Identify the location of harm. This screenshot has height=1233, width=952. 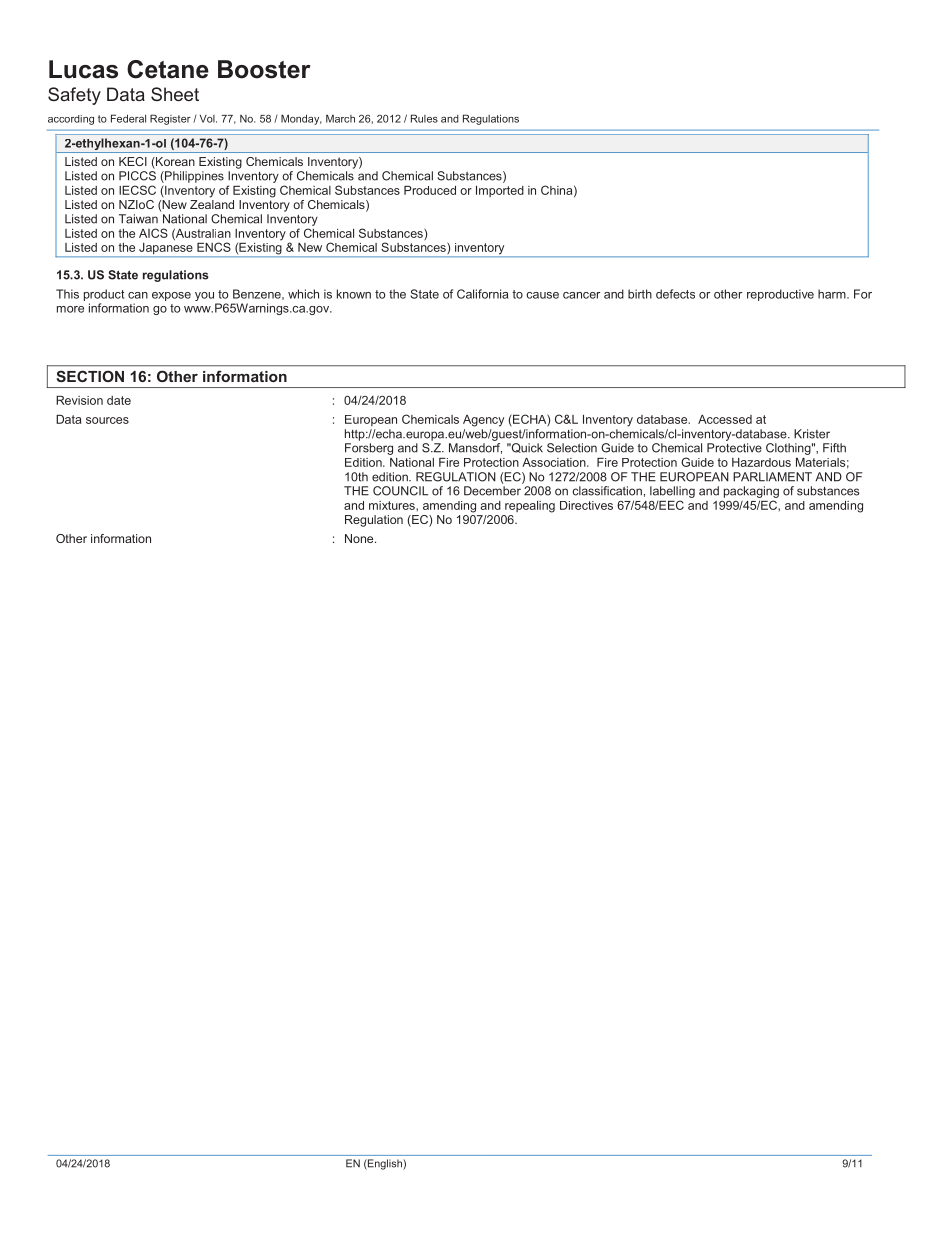
(833, 294).
